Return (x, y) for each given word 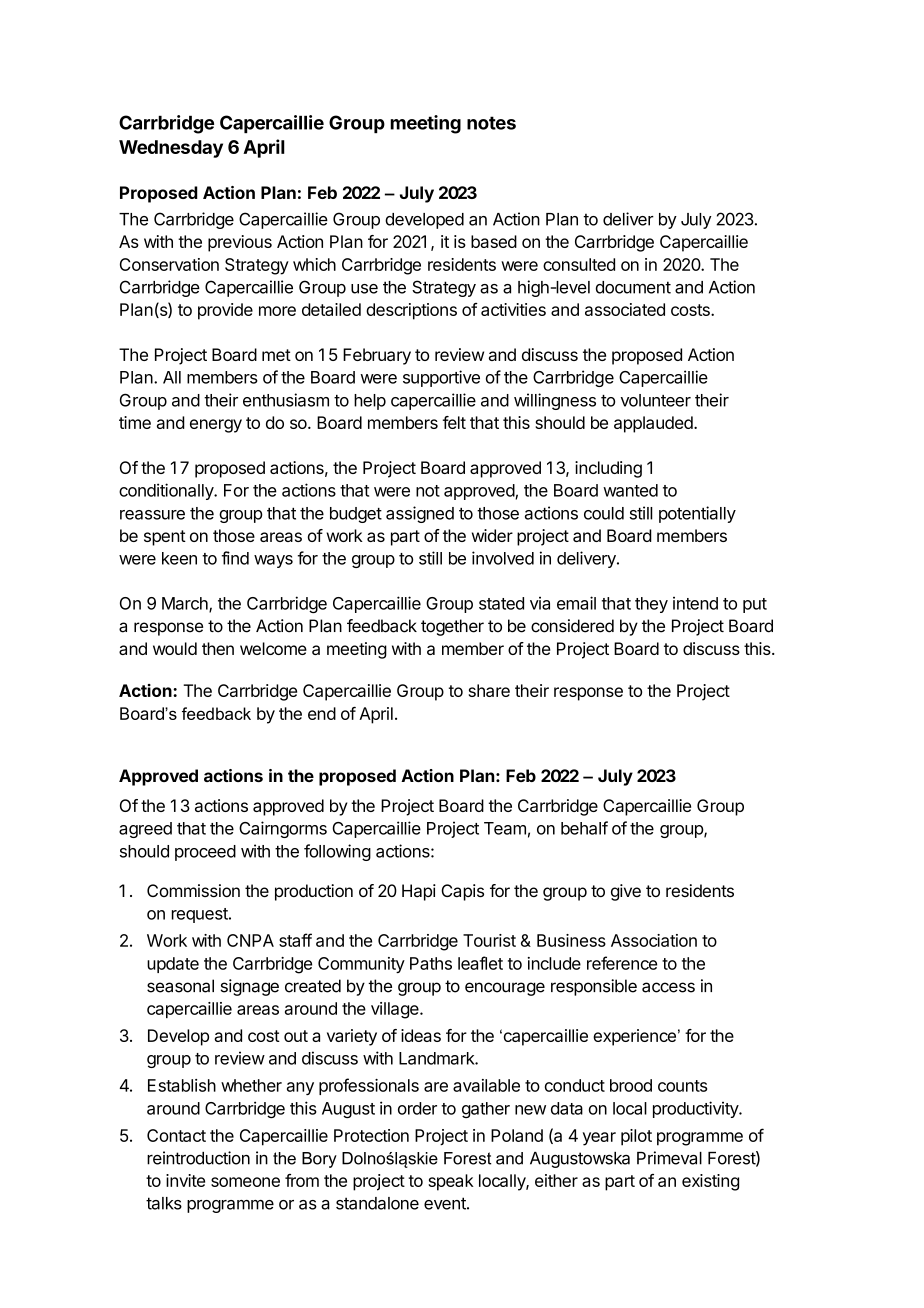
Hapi (419, 892)
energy (216, 426)
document (633, 287)
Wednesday (171, 149)
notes (491, 123)
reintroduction (198, 1158)
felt (454, 422)
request (201, 915)
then (218, 648)
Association (654, 940)
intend (695, 603)
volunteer (656, 400)
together (452, 627)
